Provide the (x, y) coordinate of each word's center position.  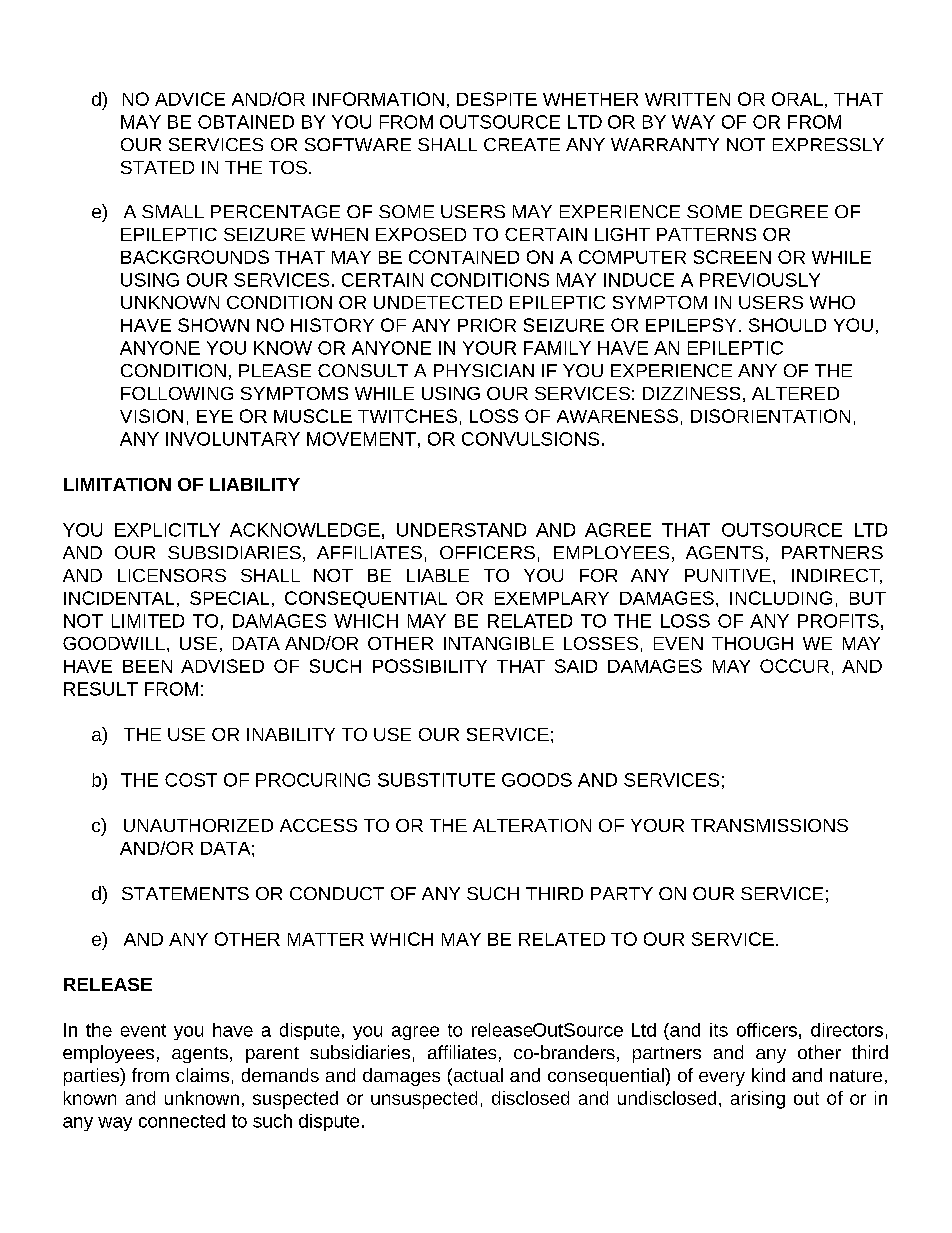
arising (758, 1100)
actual (477, 1076)
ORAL (797, 99)
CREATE (522, 144)
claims (202, 1075)
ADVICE (190, 99)
